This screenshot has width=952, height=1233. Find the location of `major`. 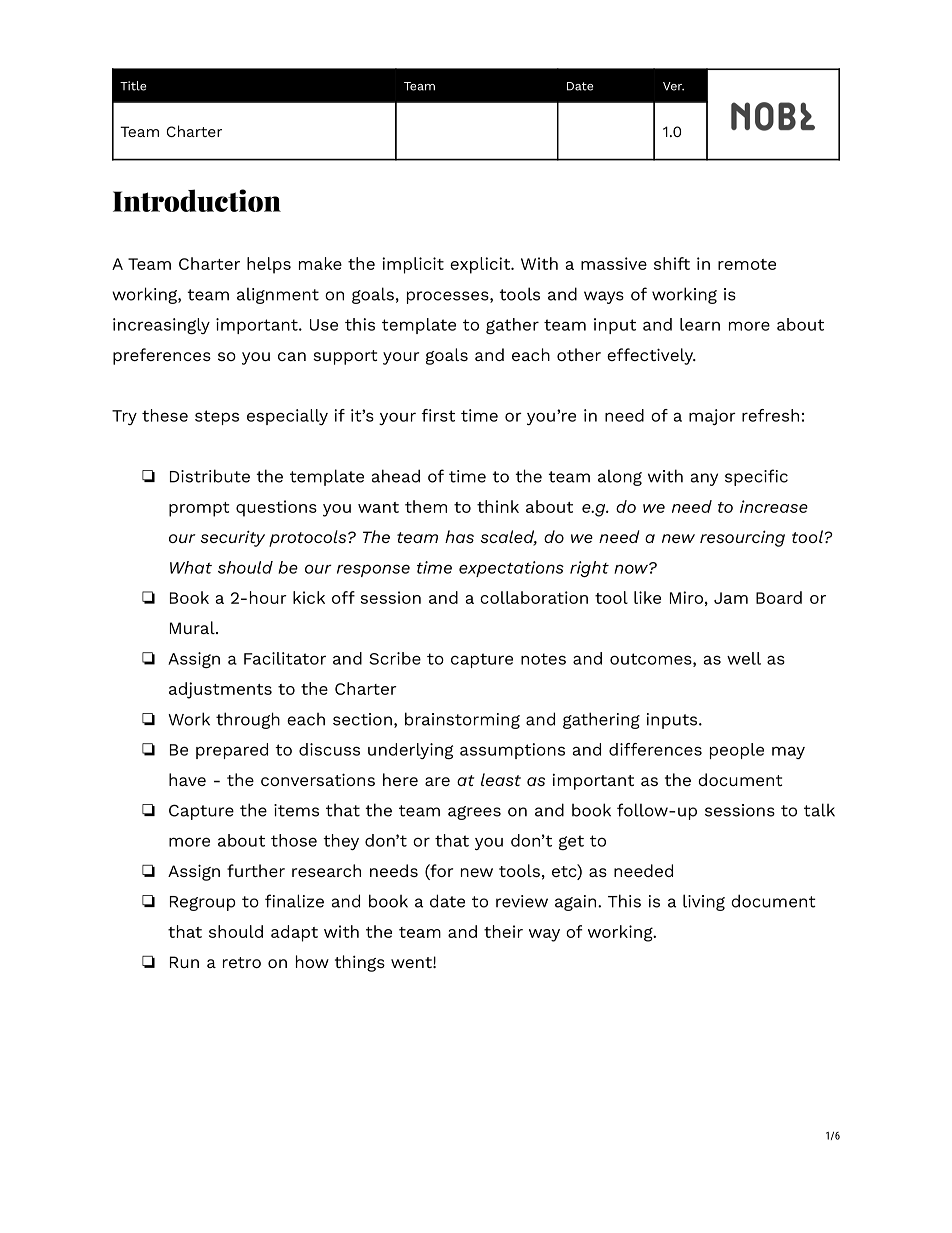

major is located at coordinates (712, 417).
